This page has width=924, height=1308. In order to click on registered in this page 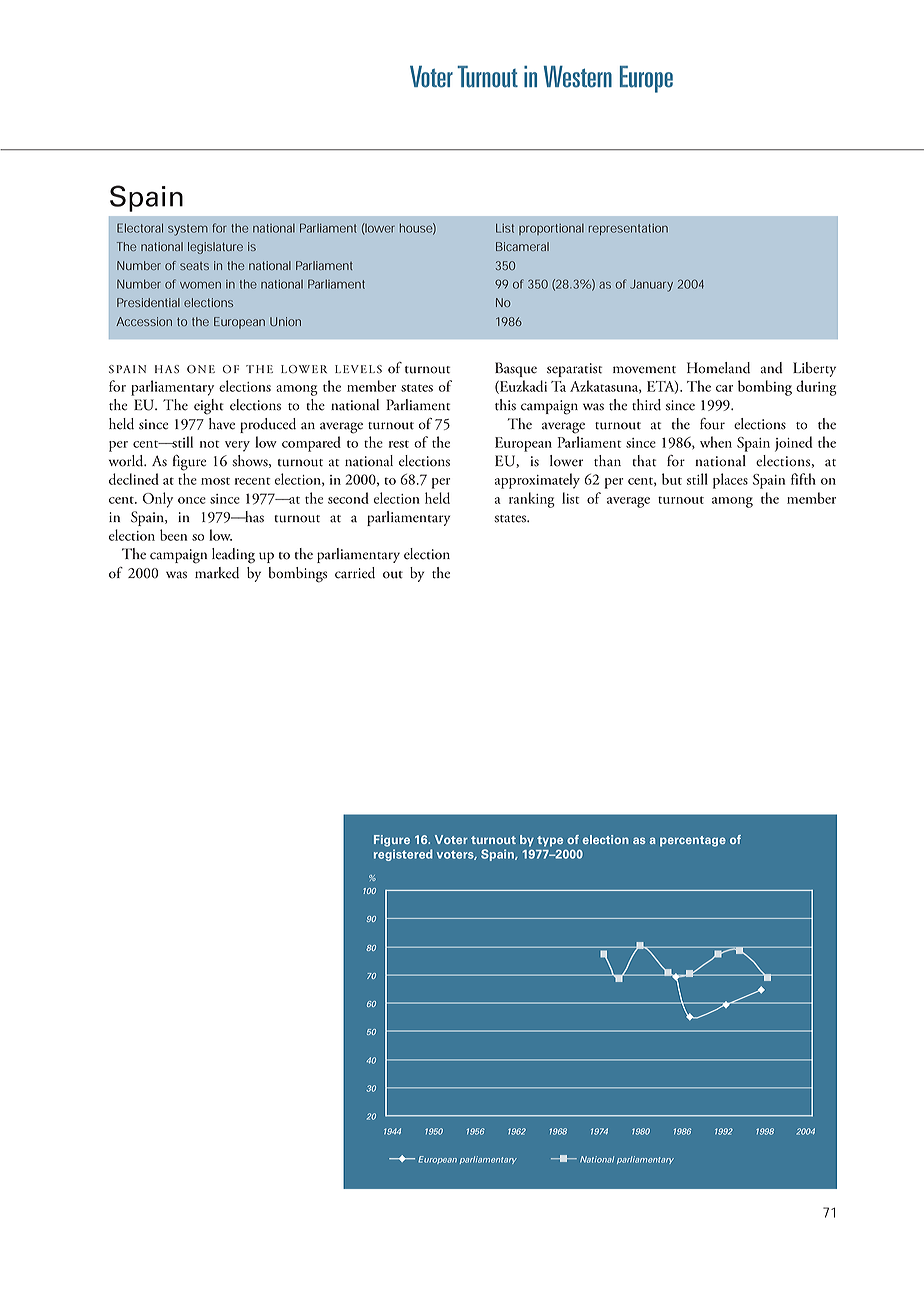, I will do `click(403, 855)`.
